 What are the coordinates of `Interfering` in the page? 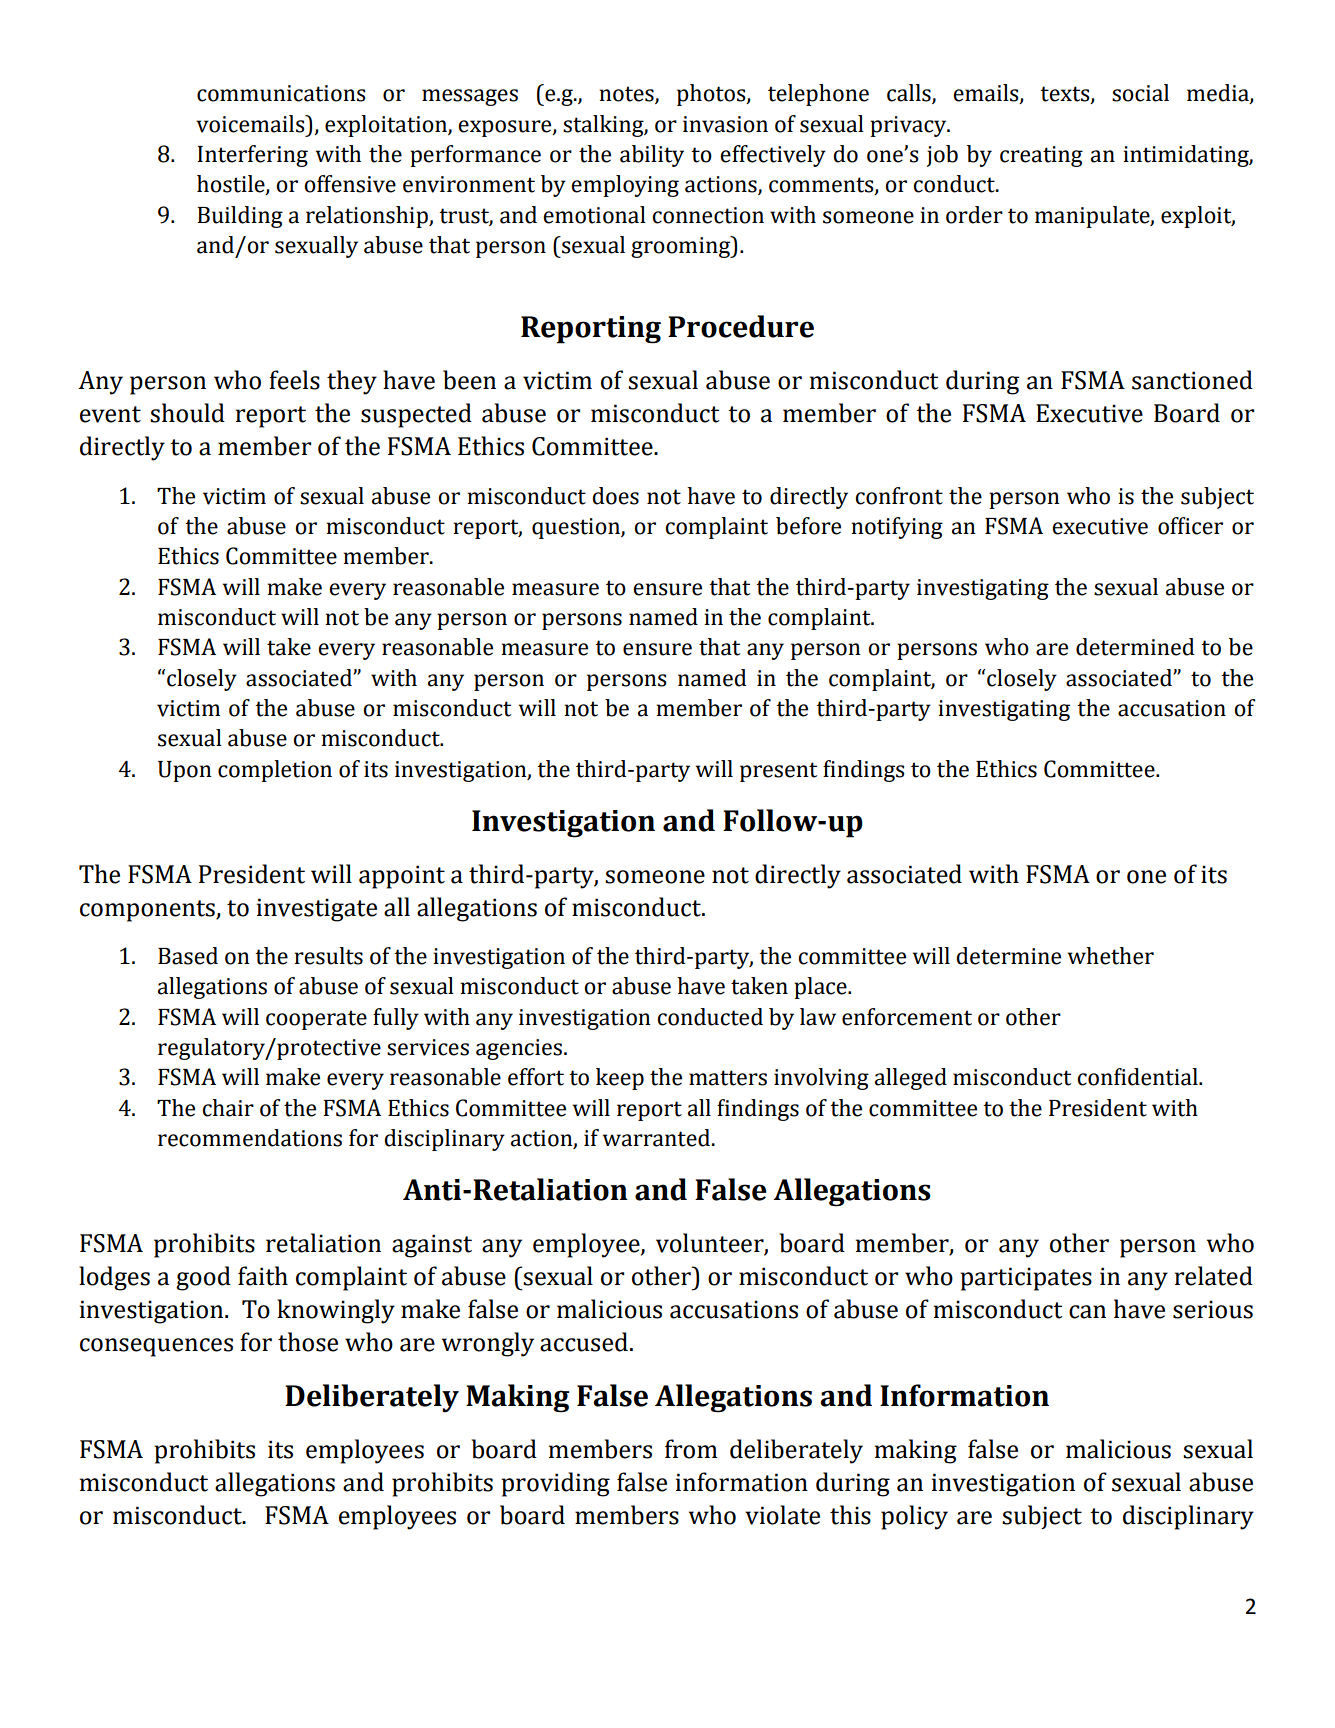 It's located at (252, 156).
